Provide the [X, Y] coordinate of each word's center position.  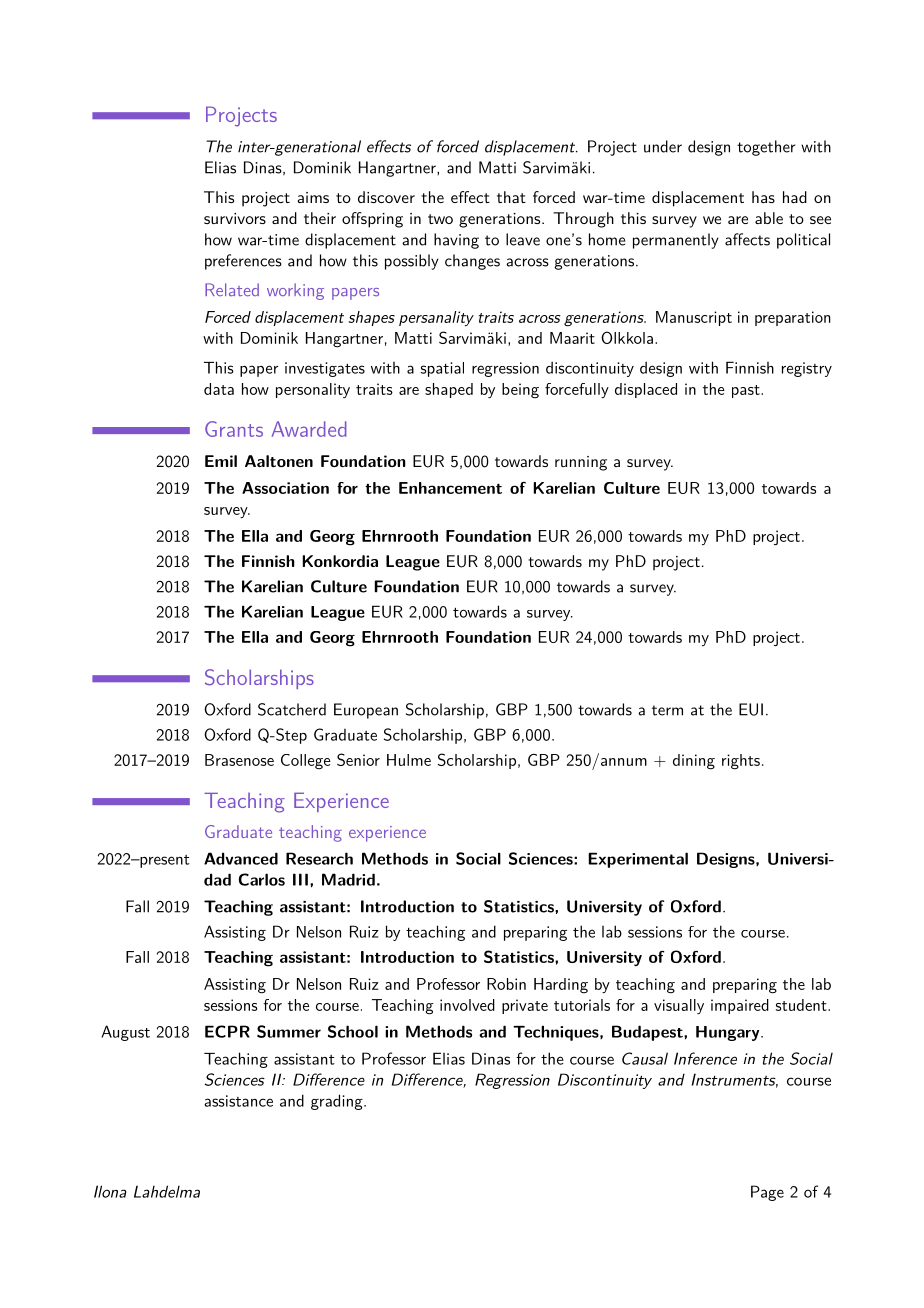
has [763, 197]
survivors [235, 218]
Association [285, 488]
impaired [740, 1006]
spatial [442, 369]
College [306, 762]
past [746, 391]
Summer [289, 1031]
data [219, 389]
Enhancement [450, 488]
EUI [751, 709]
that [511, 197]
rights [741, 762]
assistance [238, 1101]
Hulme [409, 760]
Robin [506, 984]
